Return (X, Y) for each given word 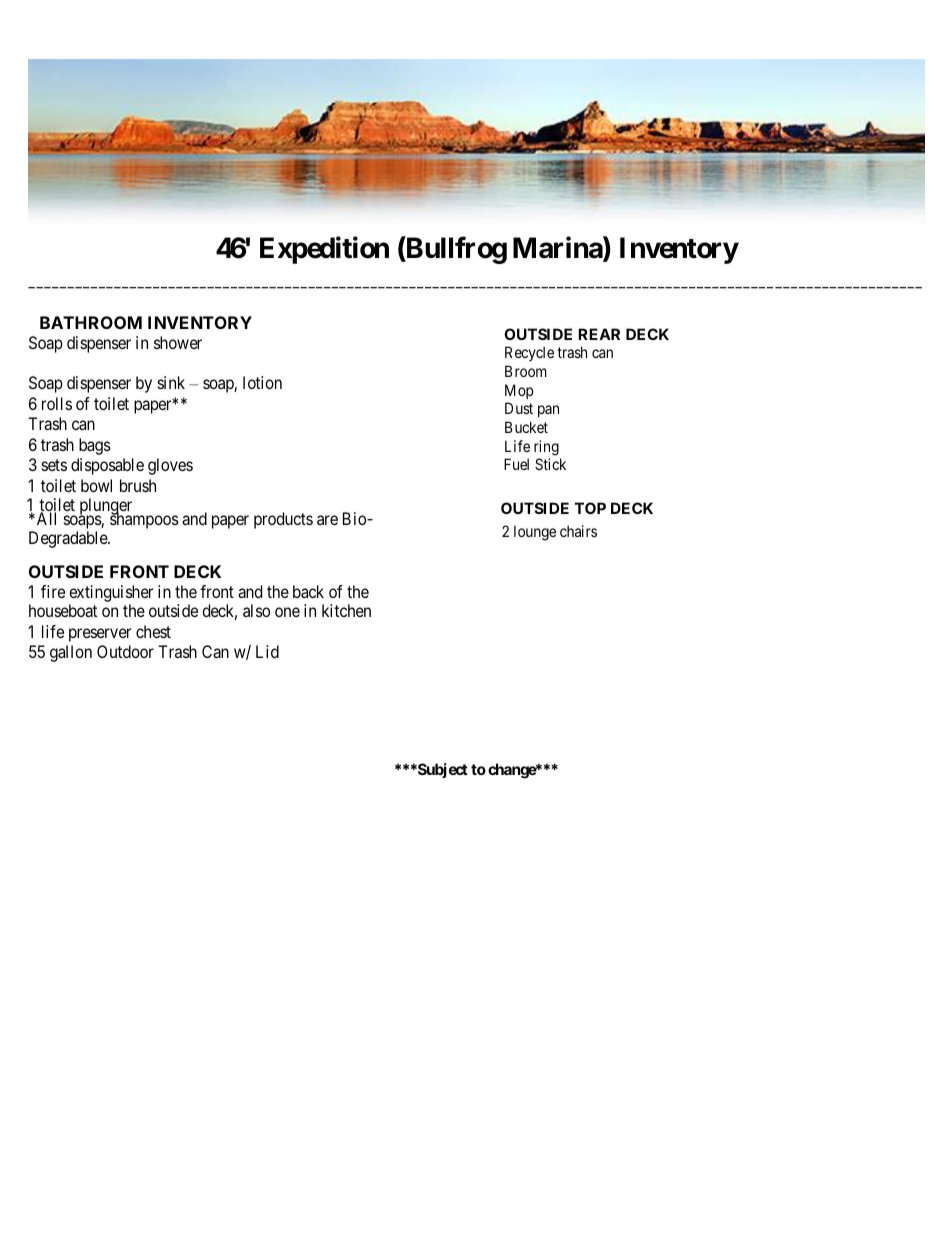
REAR (599, 334)
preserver (100, 635)
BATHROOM (91, 322)
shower (178, 342)
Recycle (529, 353)
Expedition (324, 250)
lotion (262, 382)
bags (95, 446)
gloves (170, 466)
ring (546, 448)
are (327, 520)
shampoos (144, 520)
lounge (535, 533)
